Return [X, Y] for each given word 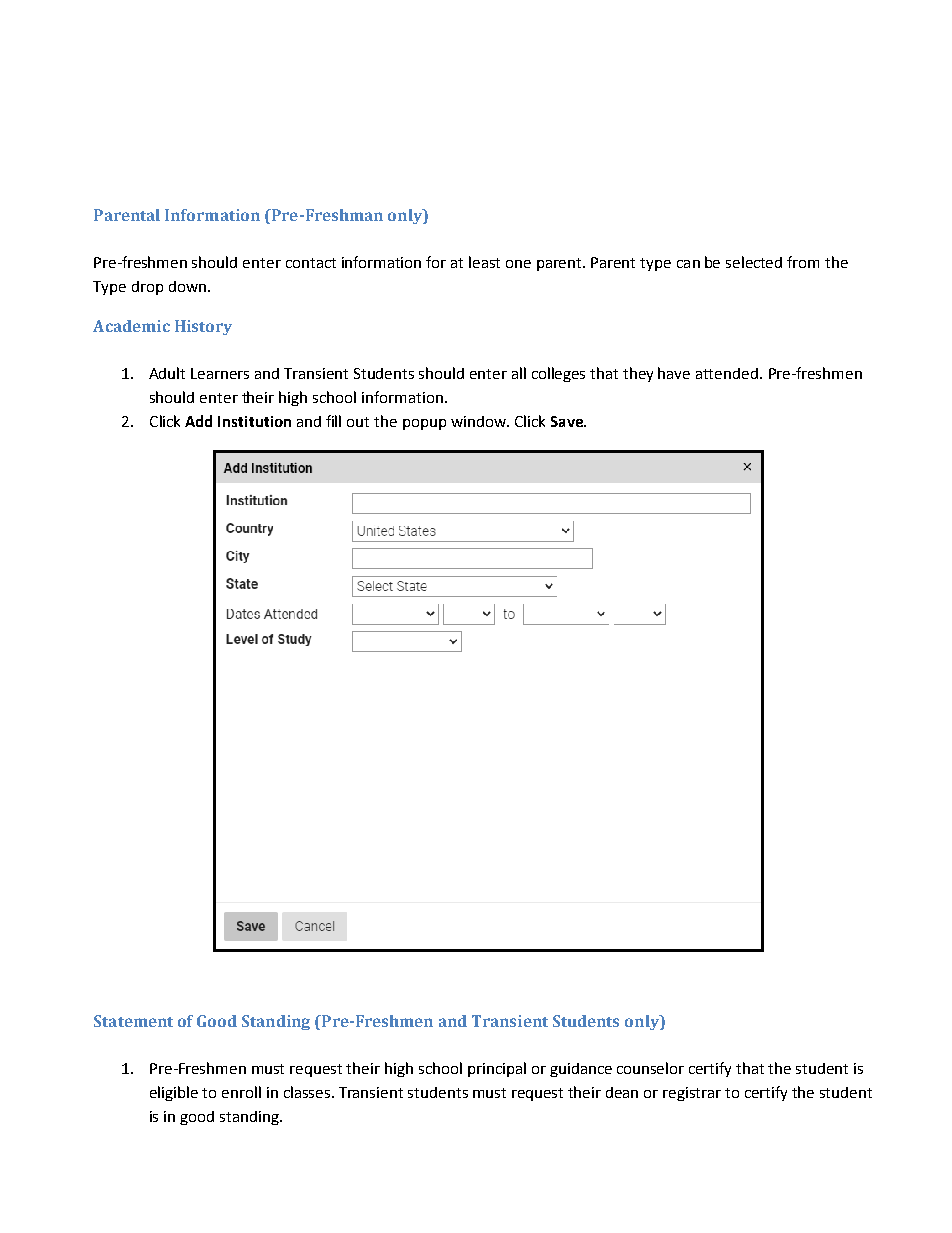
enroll [241, 1092]
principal [497, 1069]
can [688, 264]
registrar [692, 1094]
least [484, 262]
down [187, 286]
